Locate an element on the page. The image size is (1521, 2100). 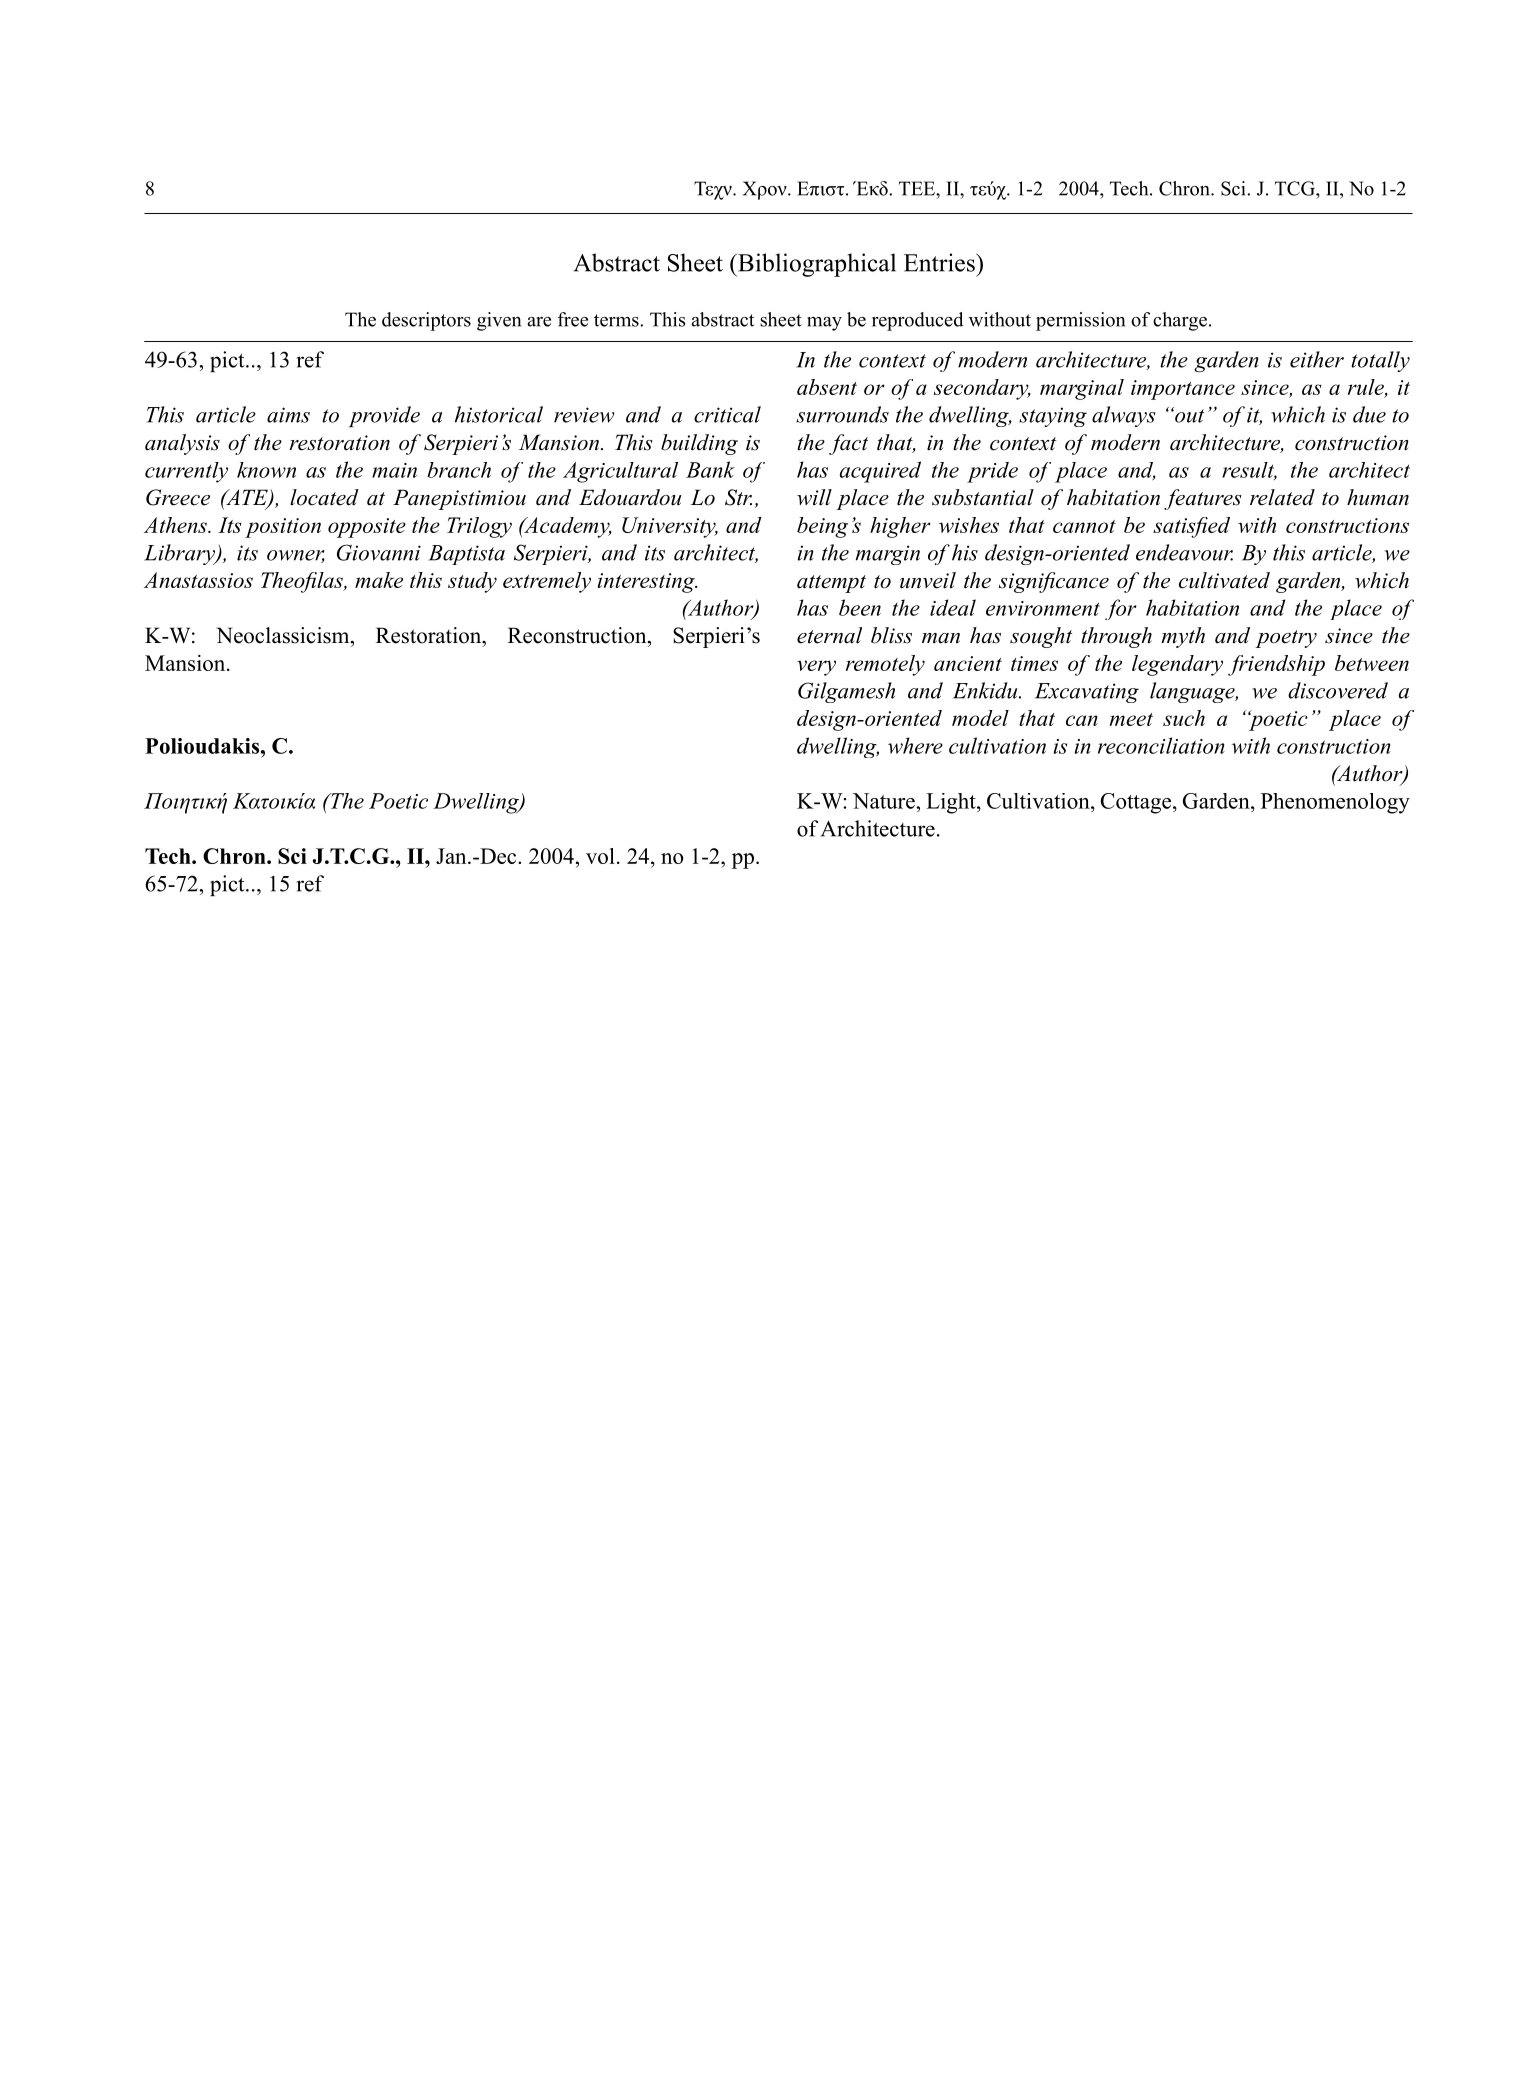
attempt is located at coordinates (831, 584).
